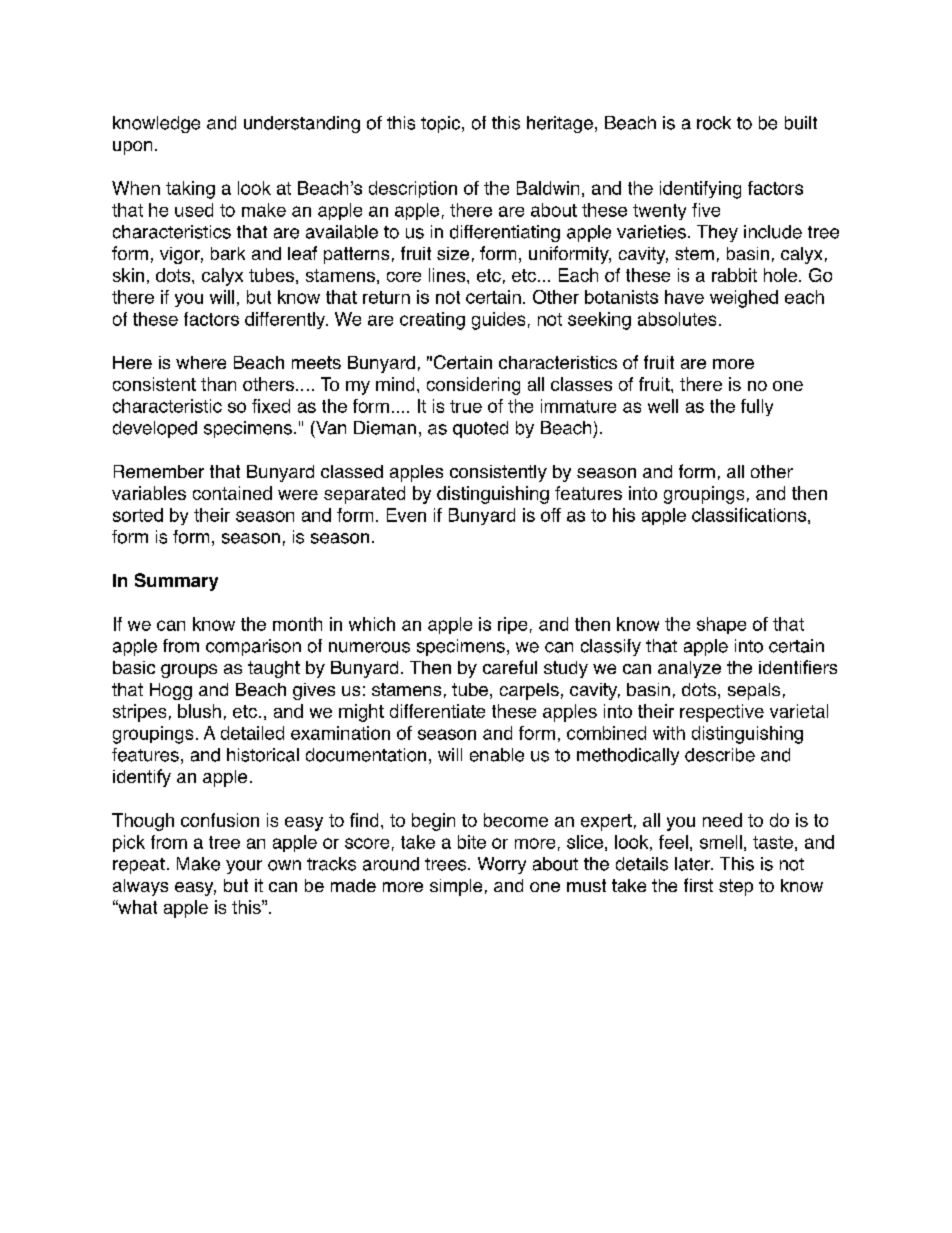 This screenshot has width=952, height=1233. Describe the element at coordinates (132, 148) in the screenshot. I see `upon` at that location.
